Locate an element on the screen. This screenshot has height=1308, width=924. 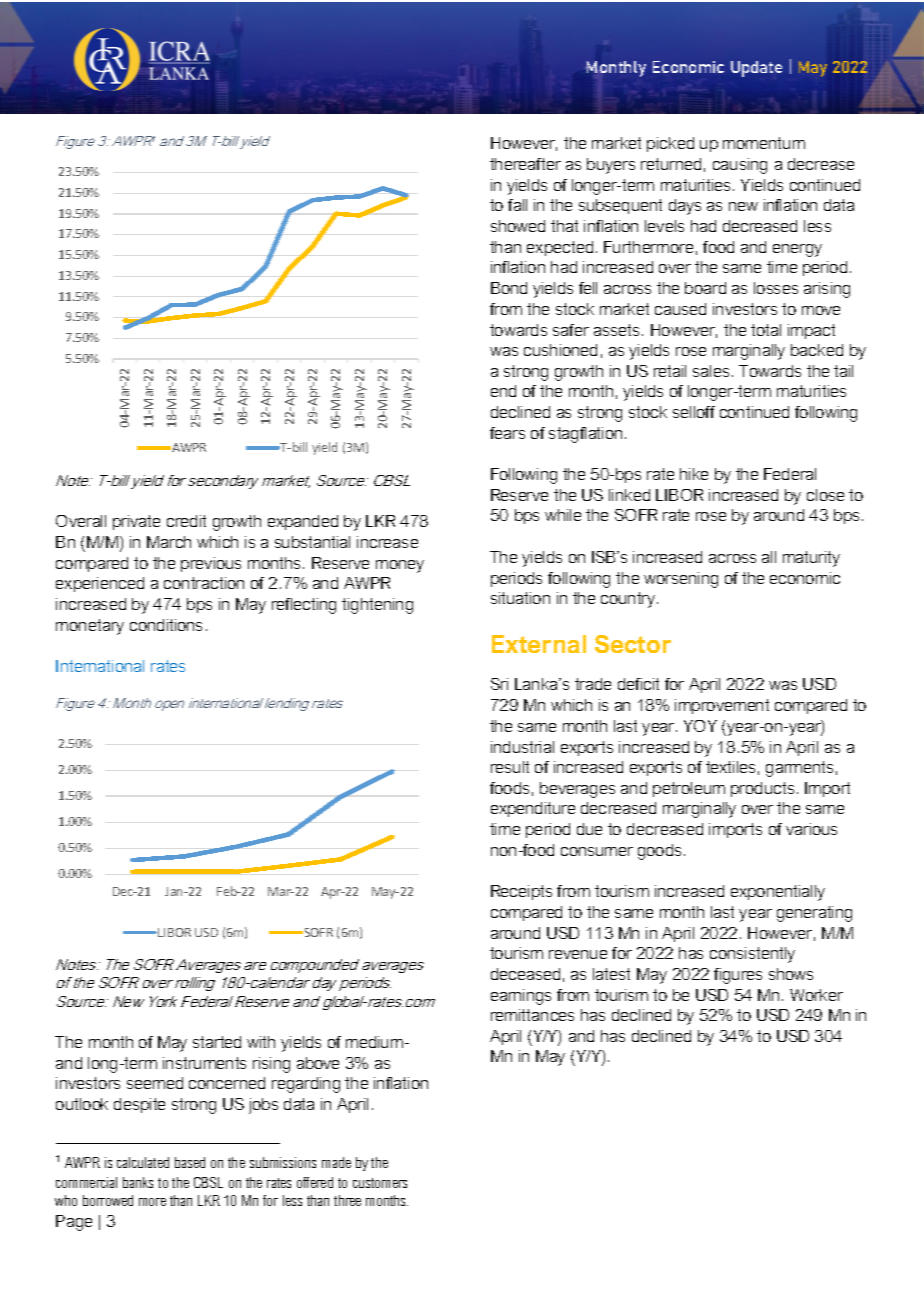
fall is located at coordinates (517, 205).
